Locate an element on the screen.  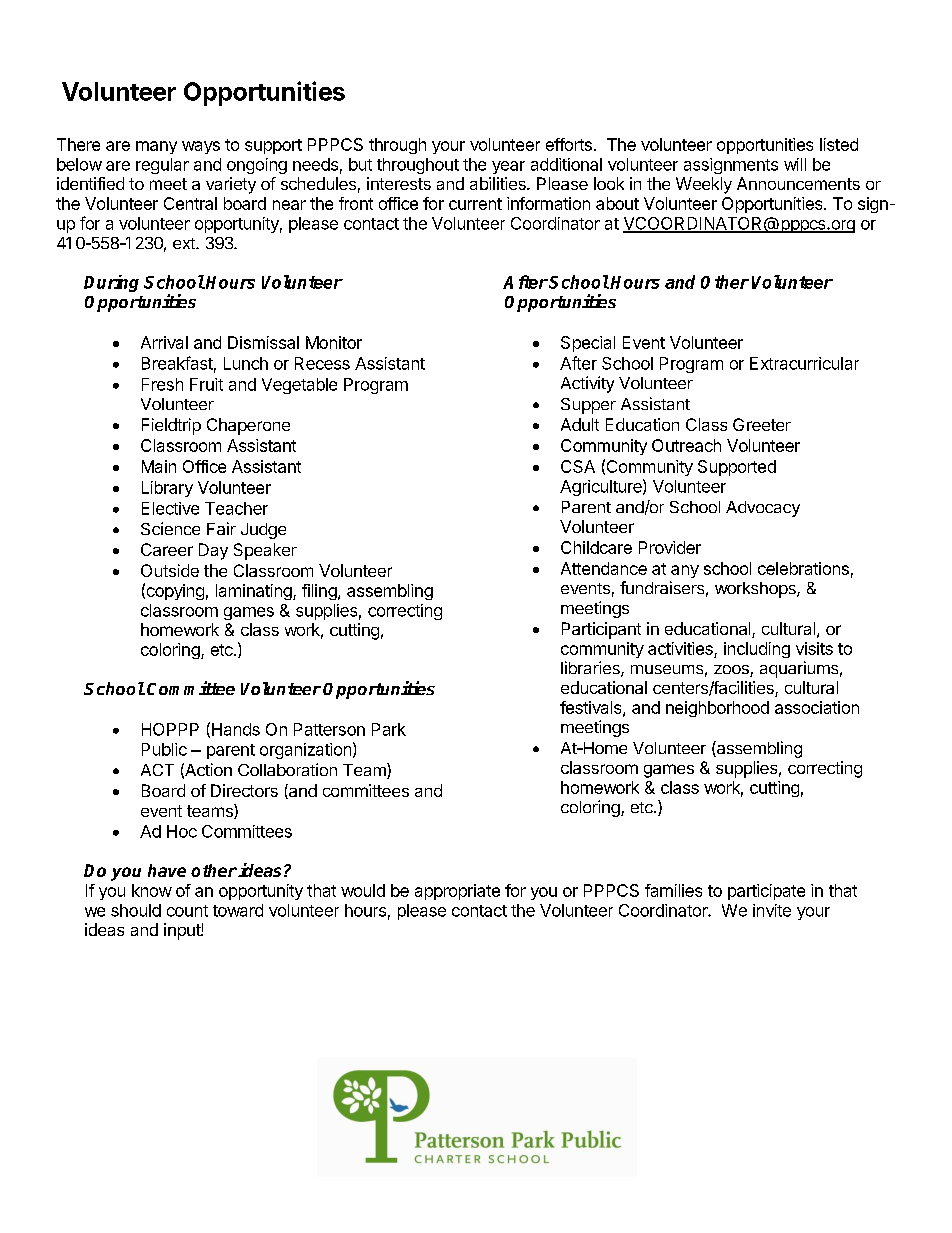
Park is located at coordinates (389, 729).
